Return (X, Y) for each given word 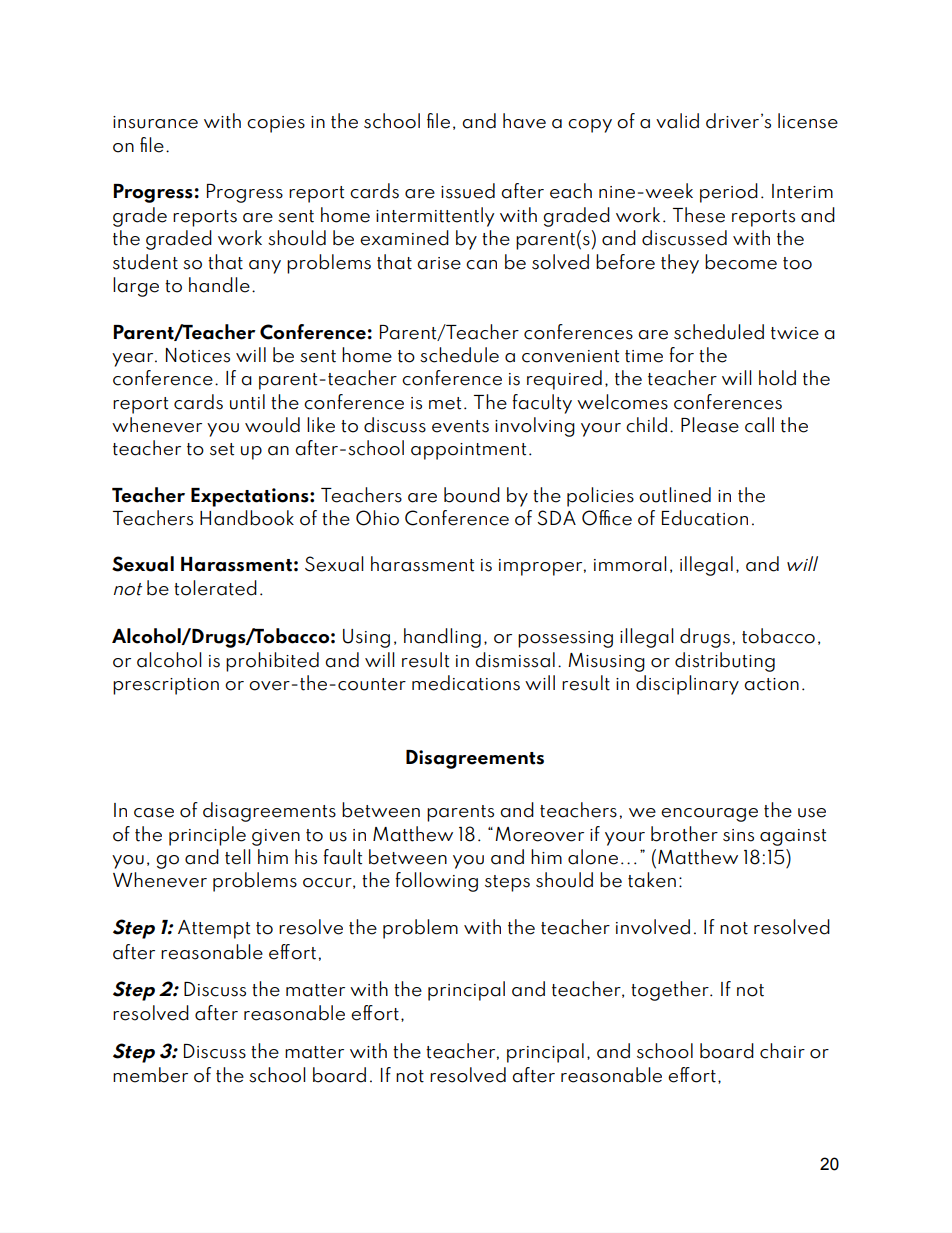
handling (442, 638)
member (150, 1075)
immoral (630, 564)
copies (276, 124)
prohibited (272, 662)
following (436, 882)
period (729, 193)
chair (782, 1051)
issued (468, 191)
